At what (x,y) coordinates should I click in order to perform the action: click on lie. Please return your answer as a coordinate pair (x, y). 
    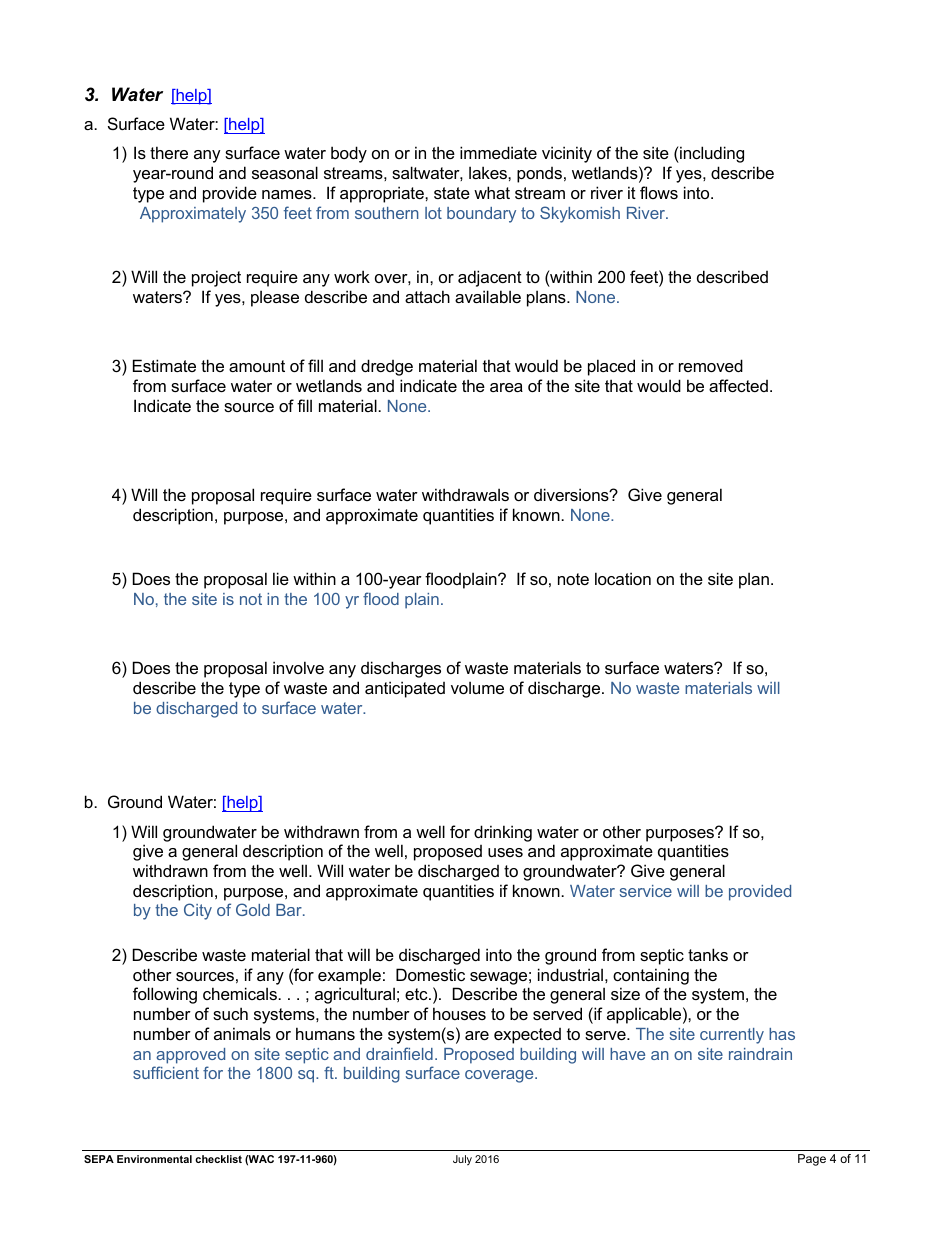
    Looking at the image, I should click on (281, 578).
